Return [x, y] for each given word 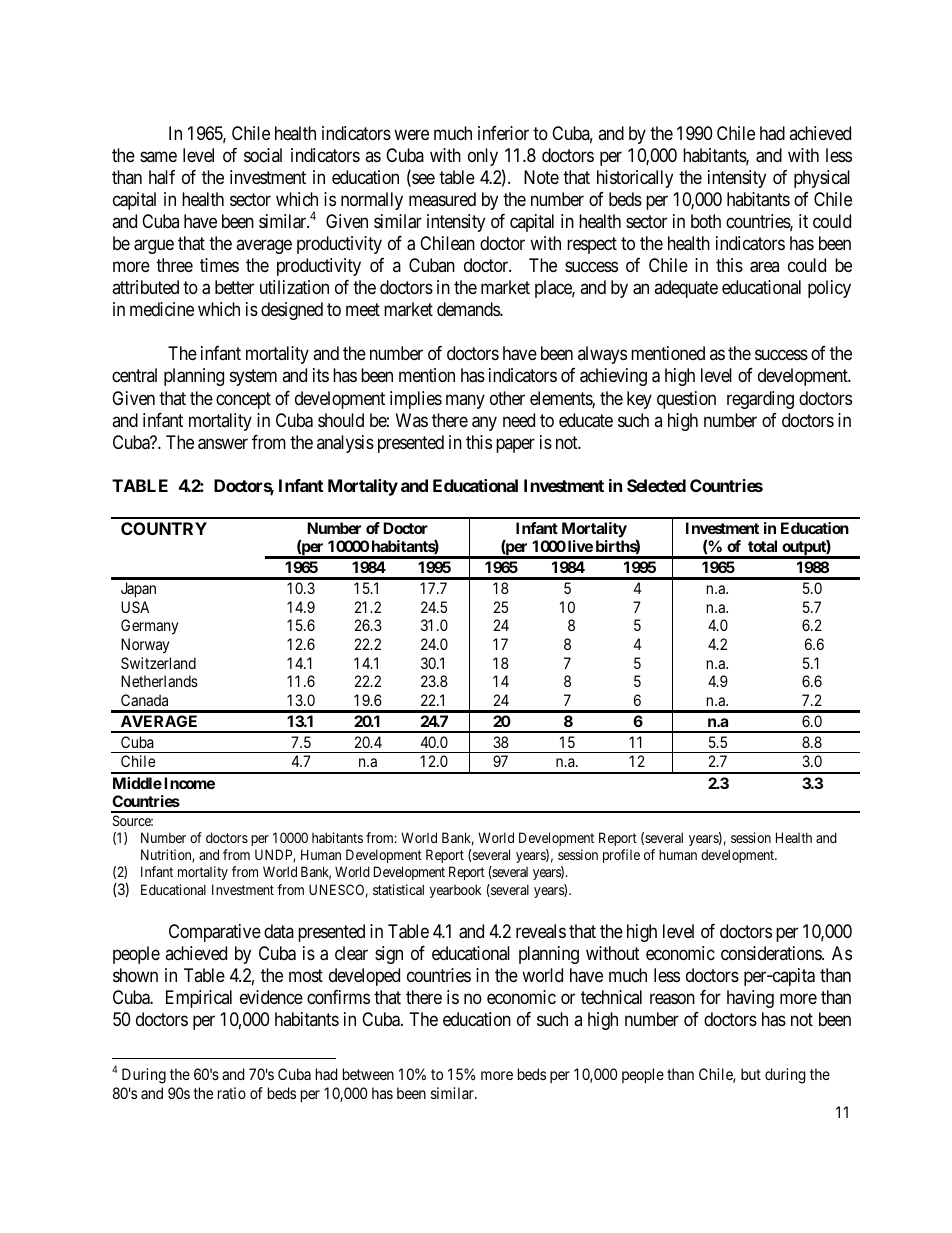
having [750, 999]
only [483, 157]
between [368, 1074]
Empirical [199, 999]
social [263, 155]
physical [822, 179]
